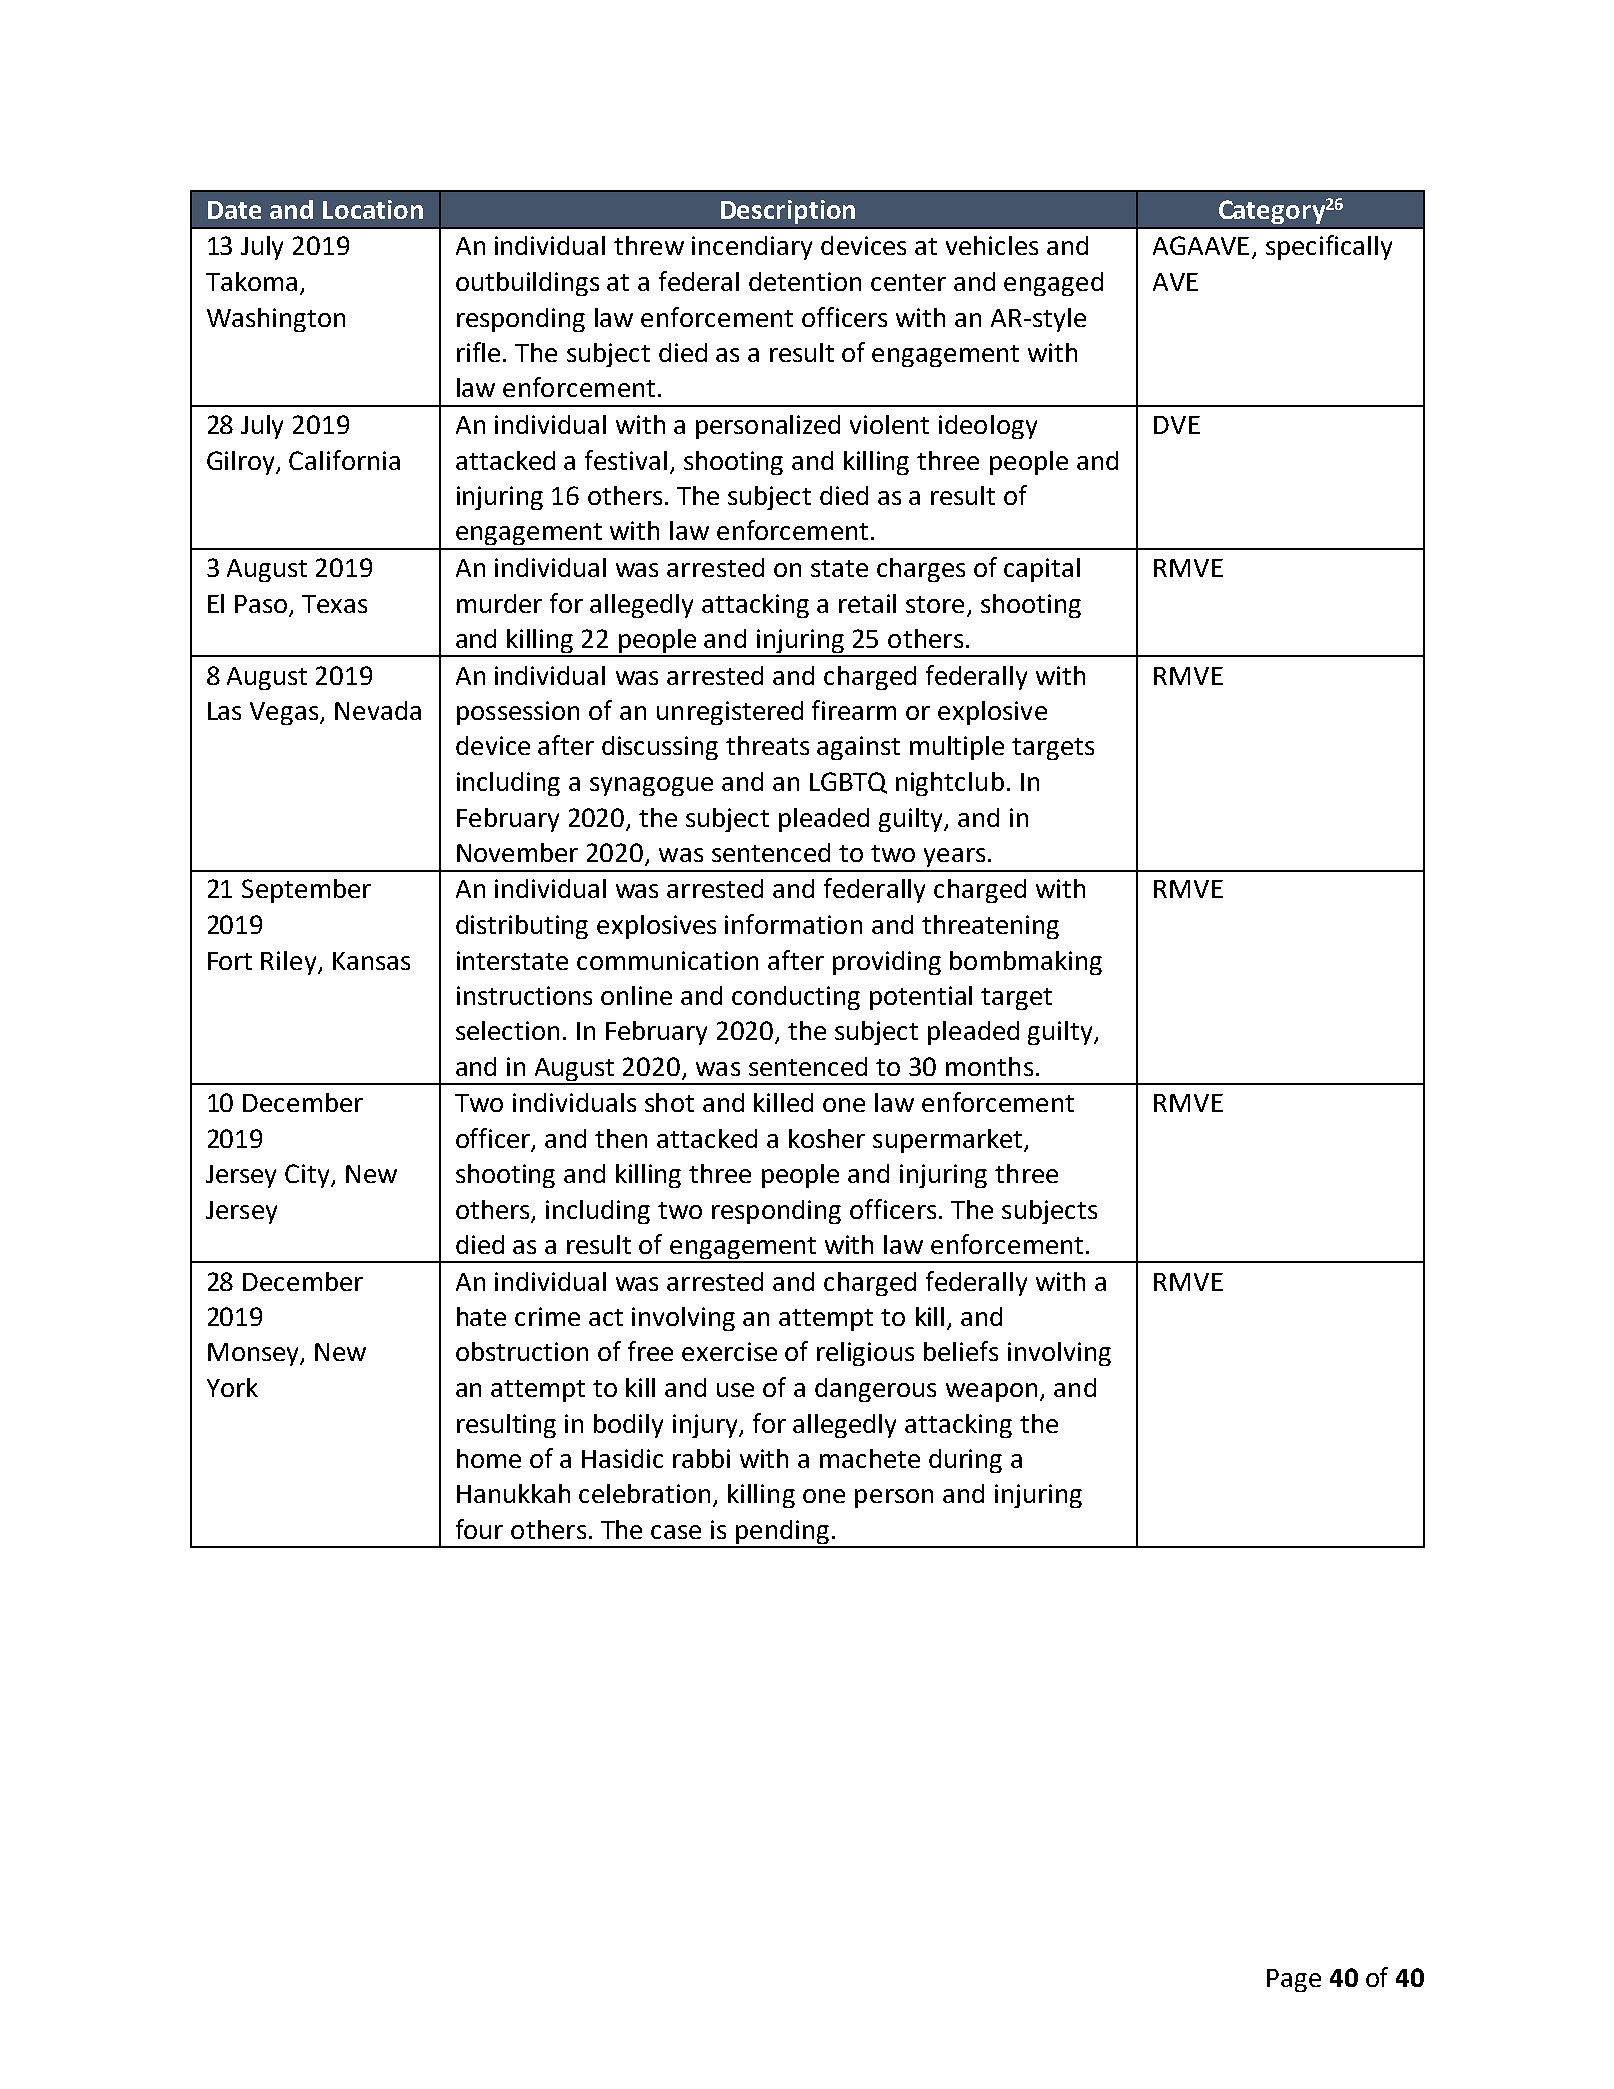 The image size is (1614, 2089). I want to click on incendiary, so click(752, 248).
